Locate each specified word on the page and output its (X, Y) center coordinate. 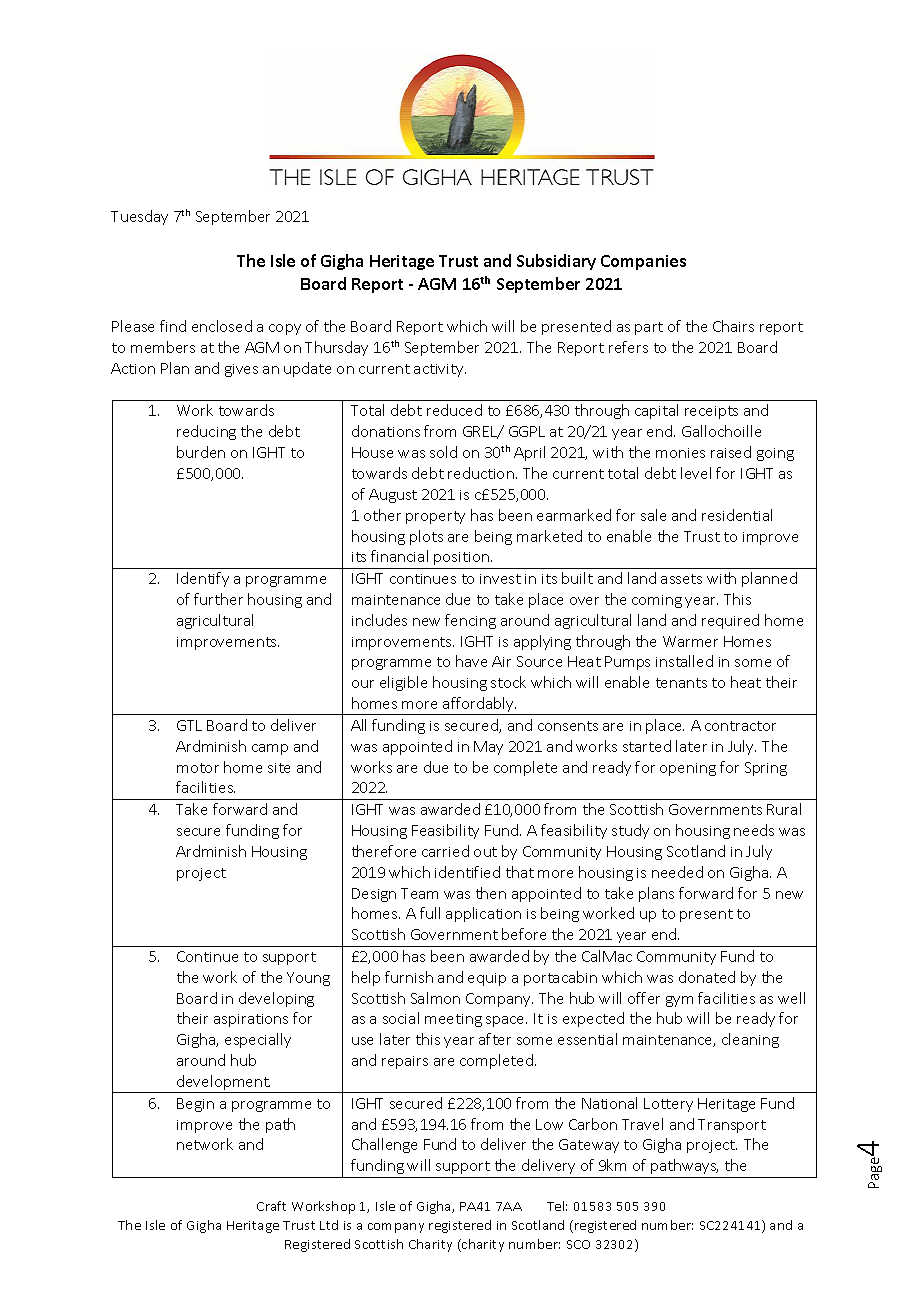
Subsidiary (556, 262)
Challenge (384, 1145)
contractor (740, 726)
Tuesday (139, 217)
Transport (732, 1126)
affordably (478, 706)
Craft (271, 1206)
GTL (189, 725)
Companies (643, 262)
